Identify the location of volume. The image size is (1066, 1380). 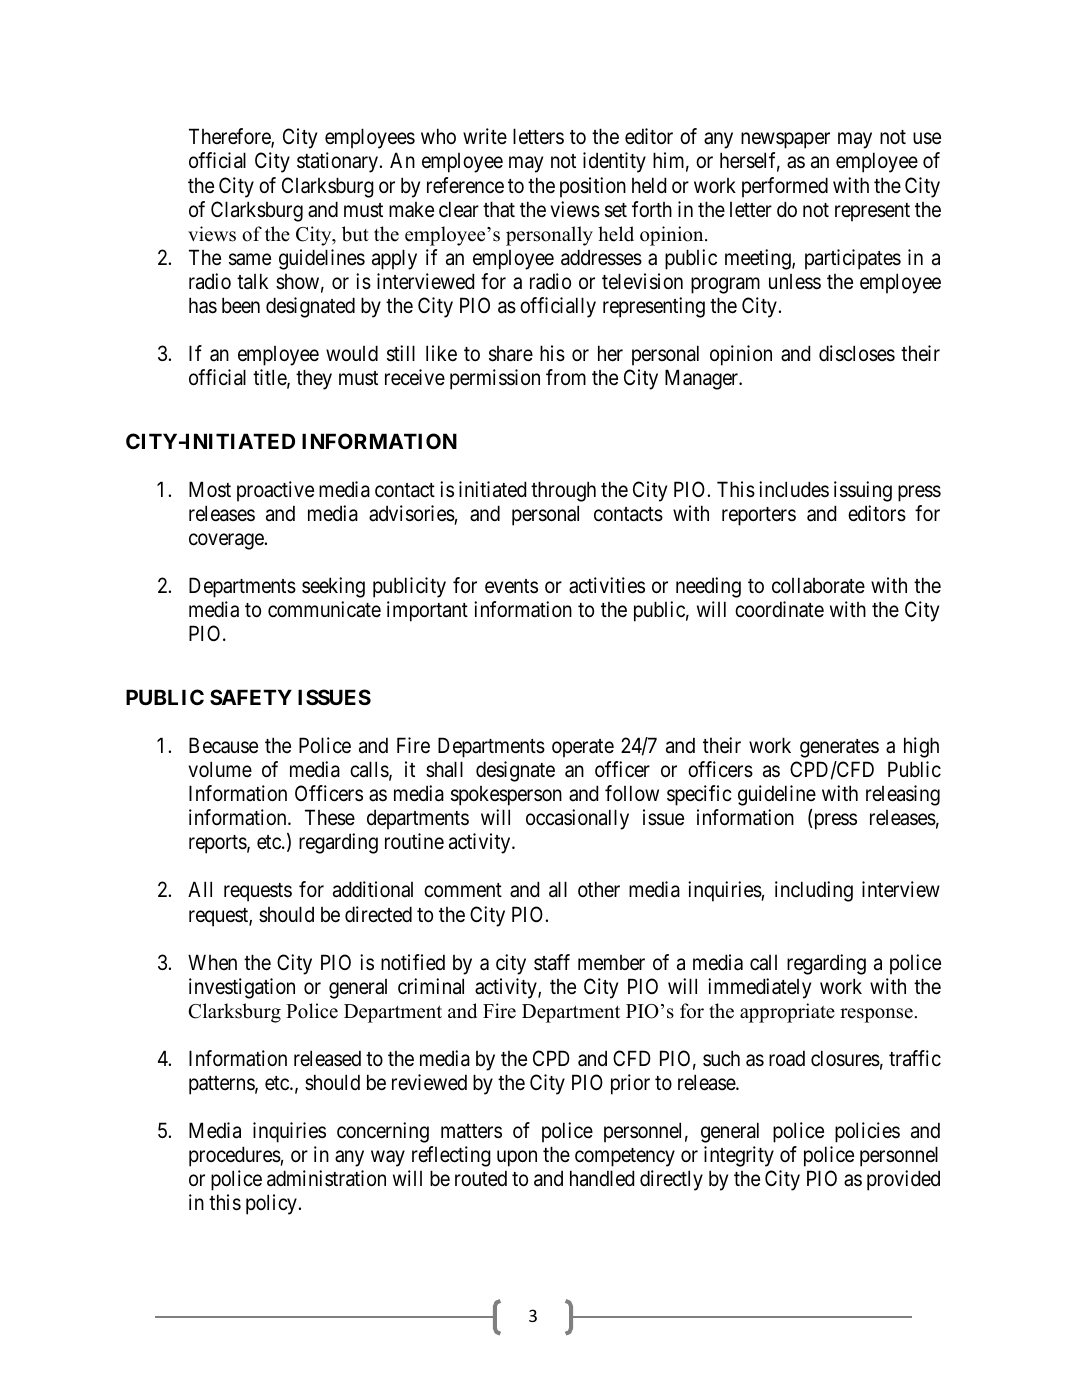
(220, 769).
